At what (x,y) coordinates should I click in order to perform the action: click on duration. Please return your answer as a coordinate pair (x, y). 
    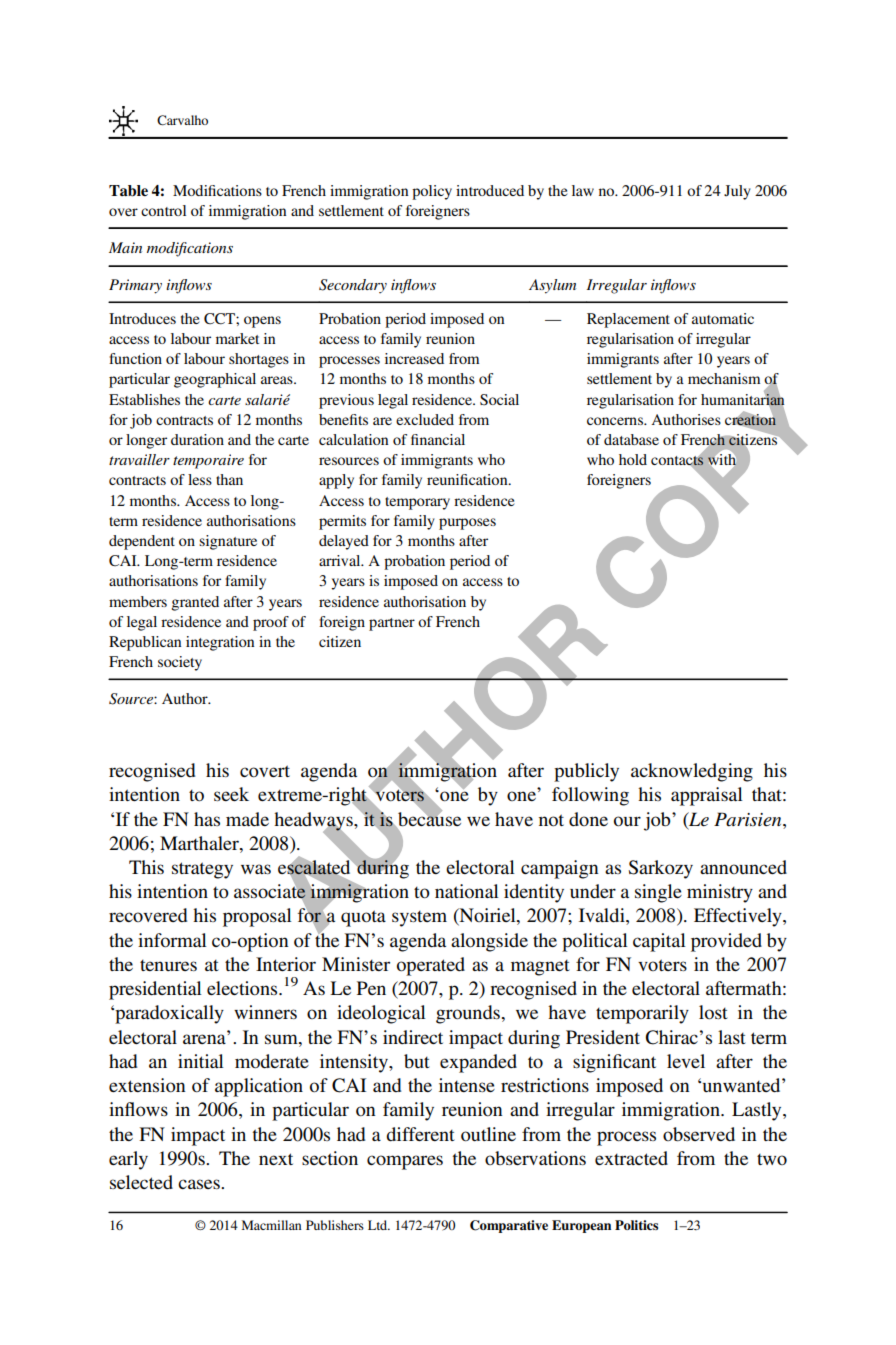
    Looking at the image, I should click on (197, 439).
